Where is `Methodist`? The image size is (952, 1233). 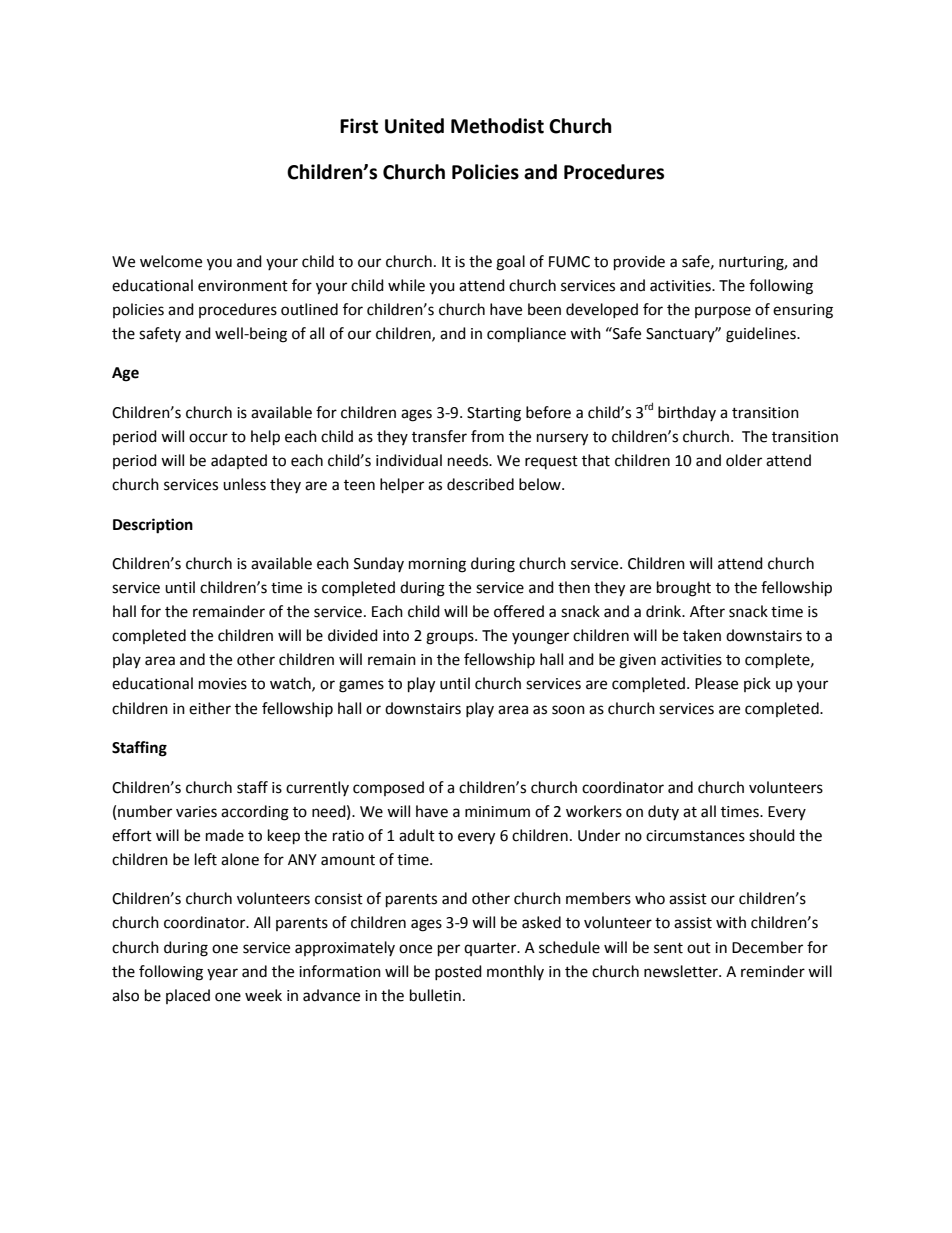 Methodist is located at coordinates (497, 126).
